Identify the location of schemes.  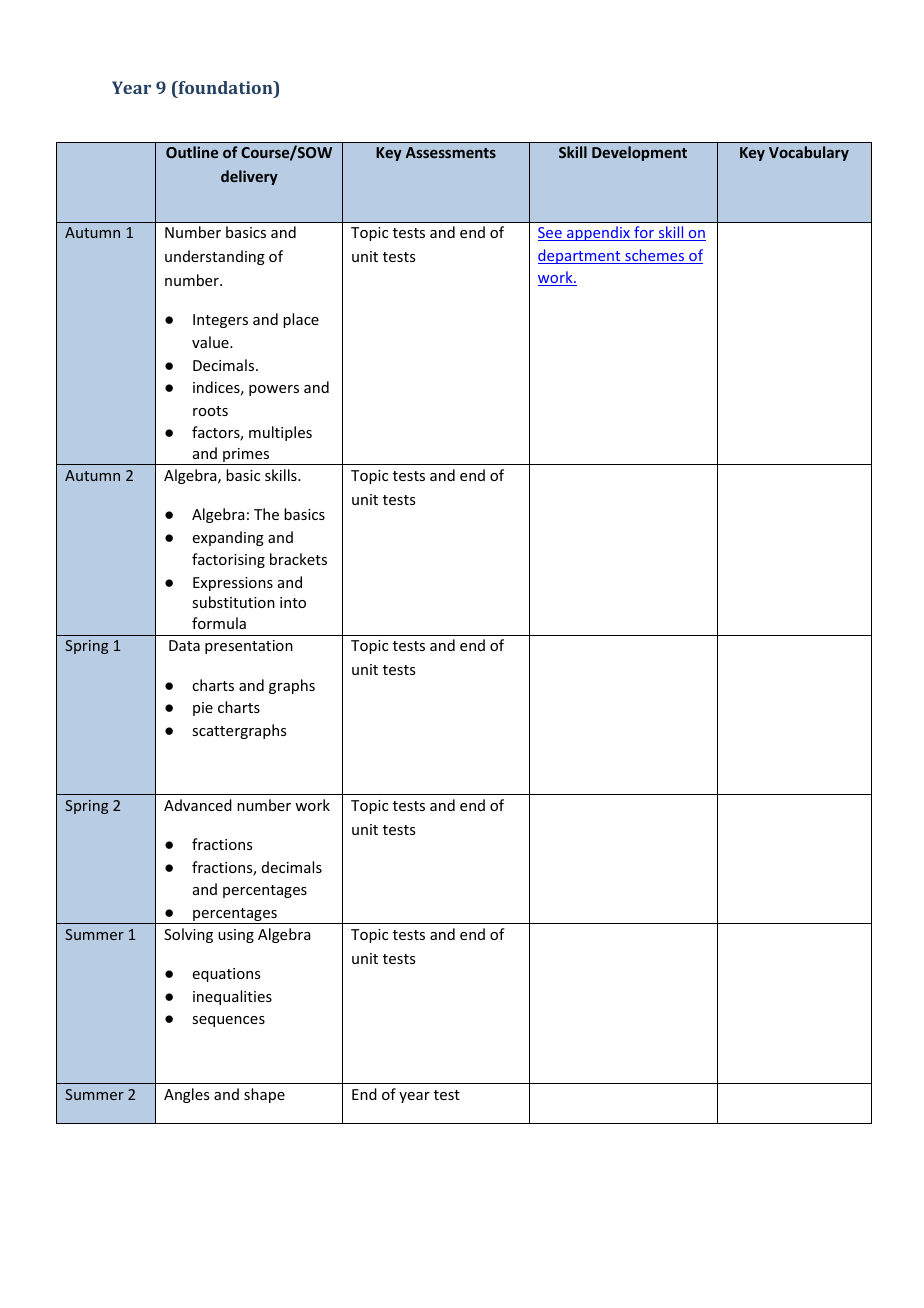
(655, 256).
